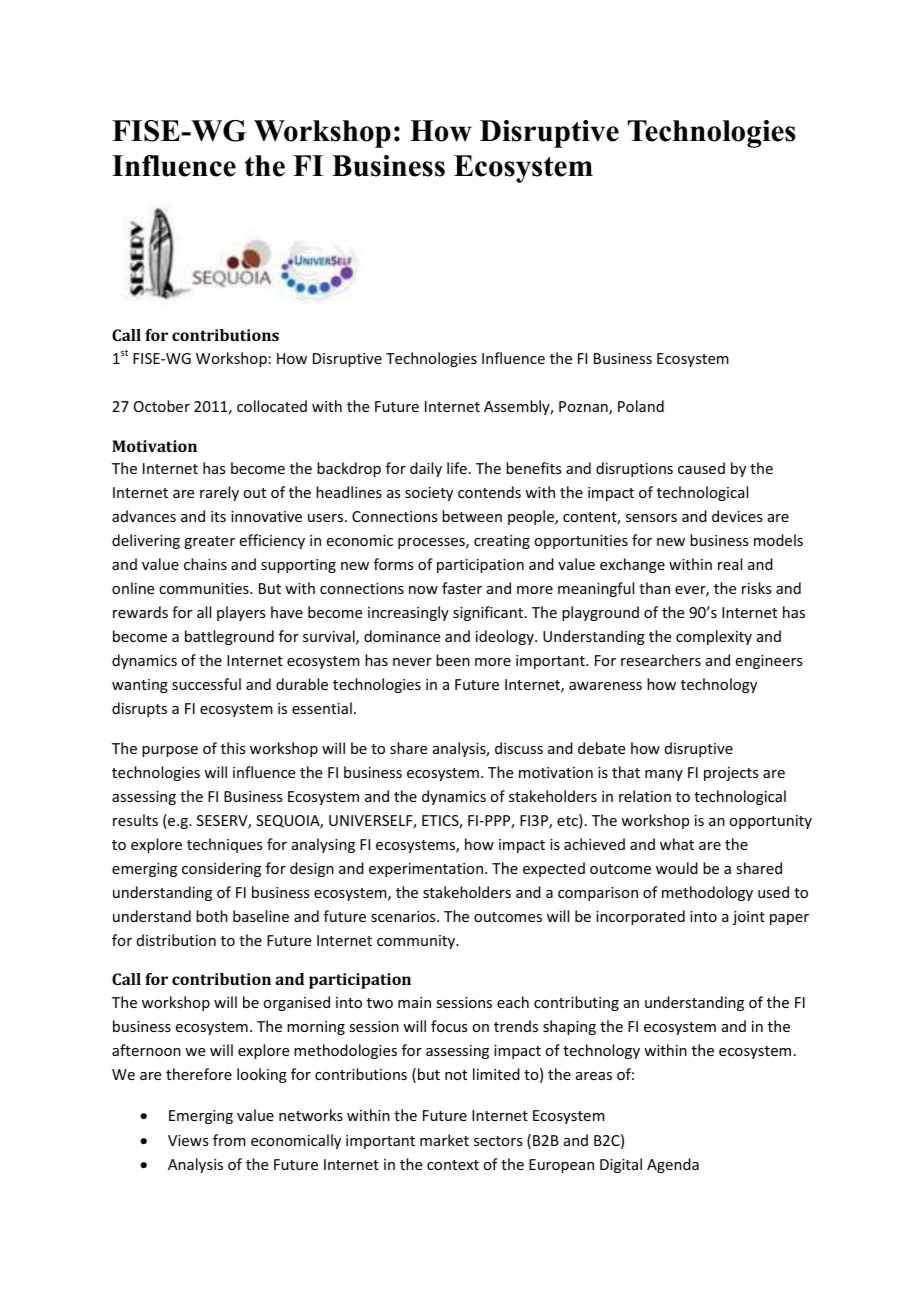 This image has height=1308, width=924. Describe the element at coordinates (417, 942) in the image. I see `community` at that location.
